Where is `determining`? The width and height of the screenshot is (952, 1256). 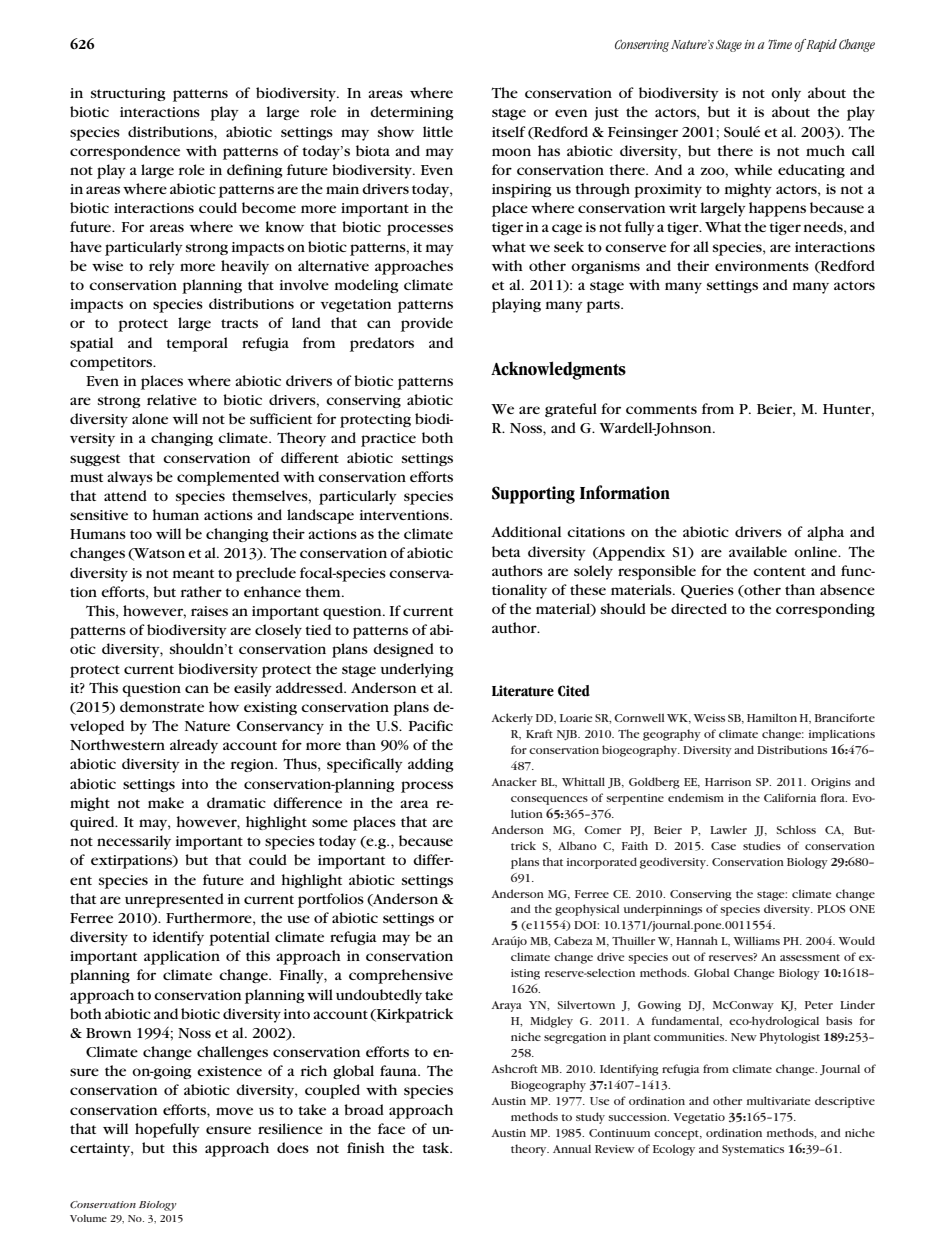 determining is located at coordinates (412, 113).
